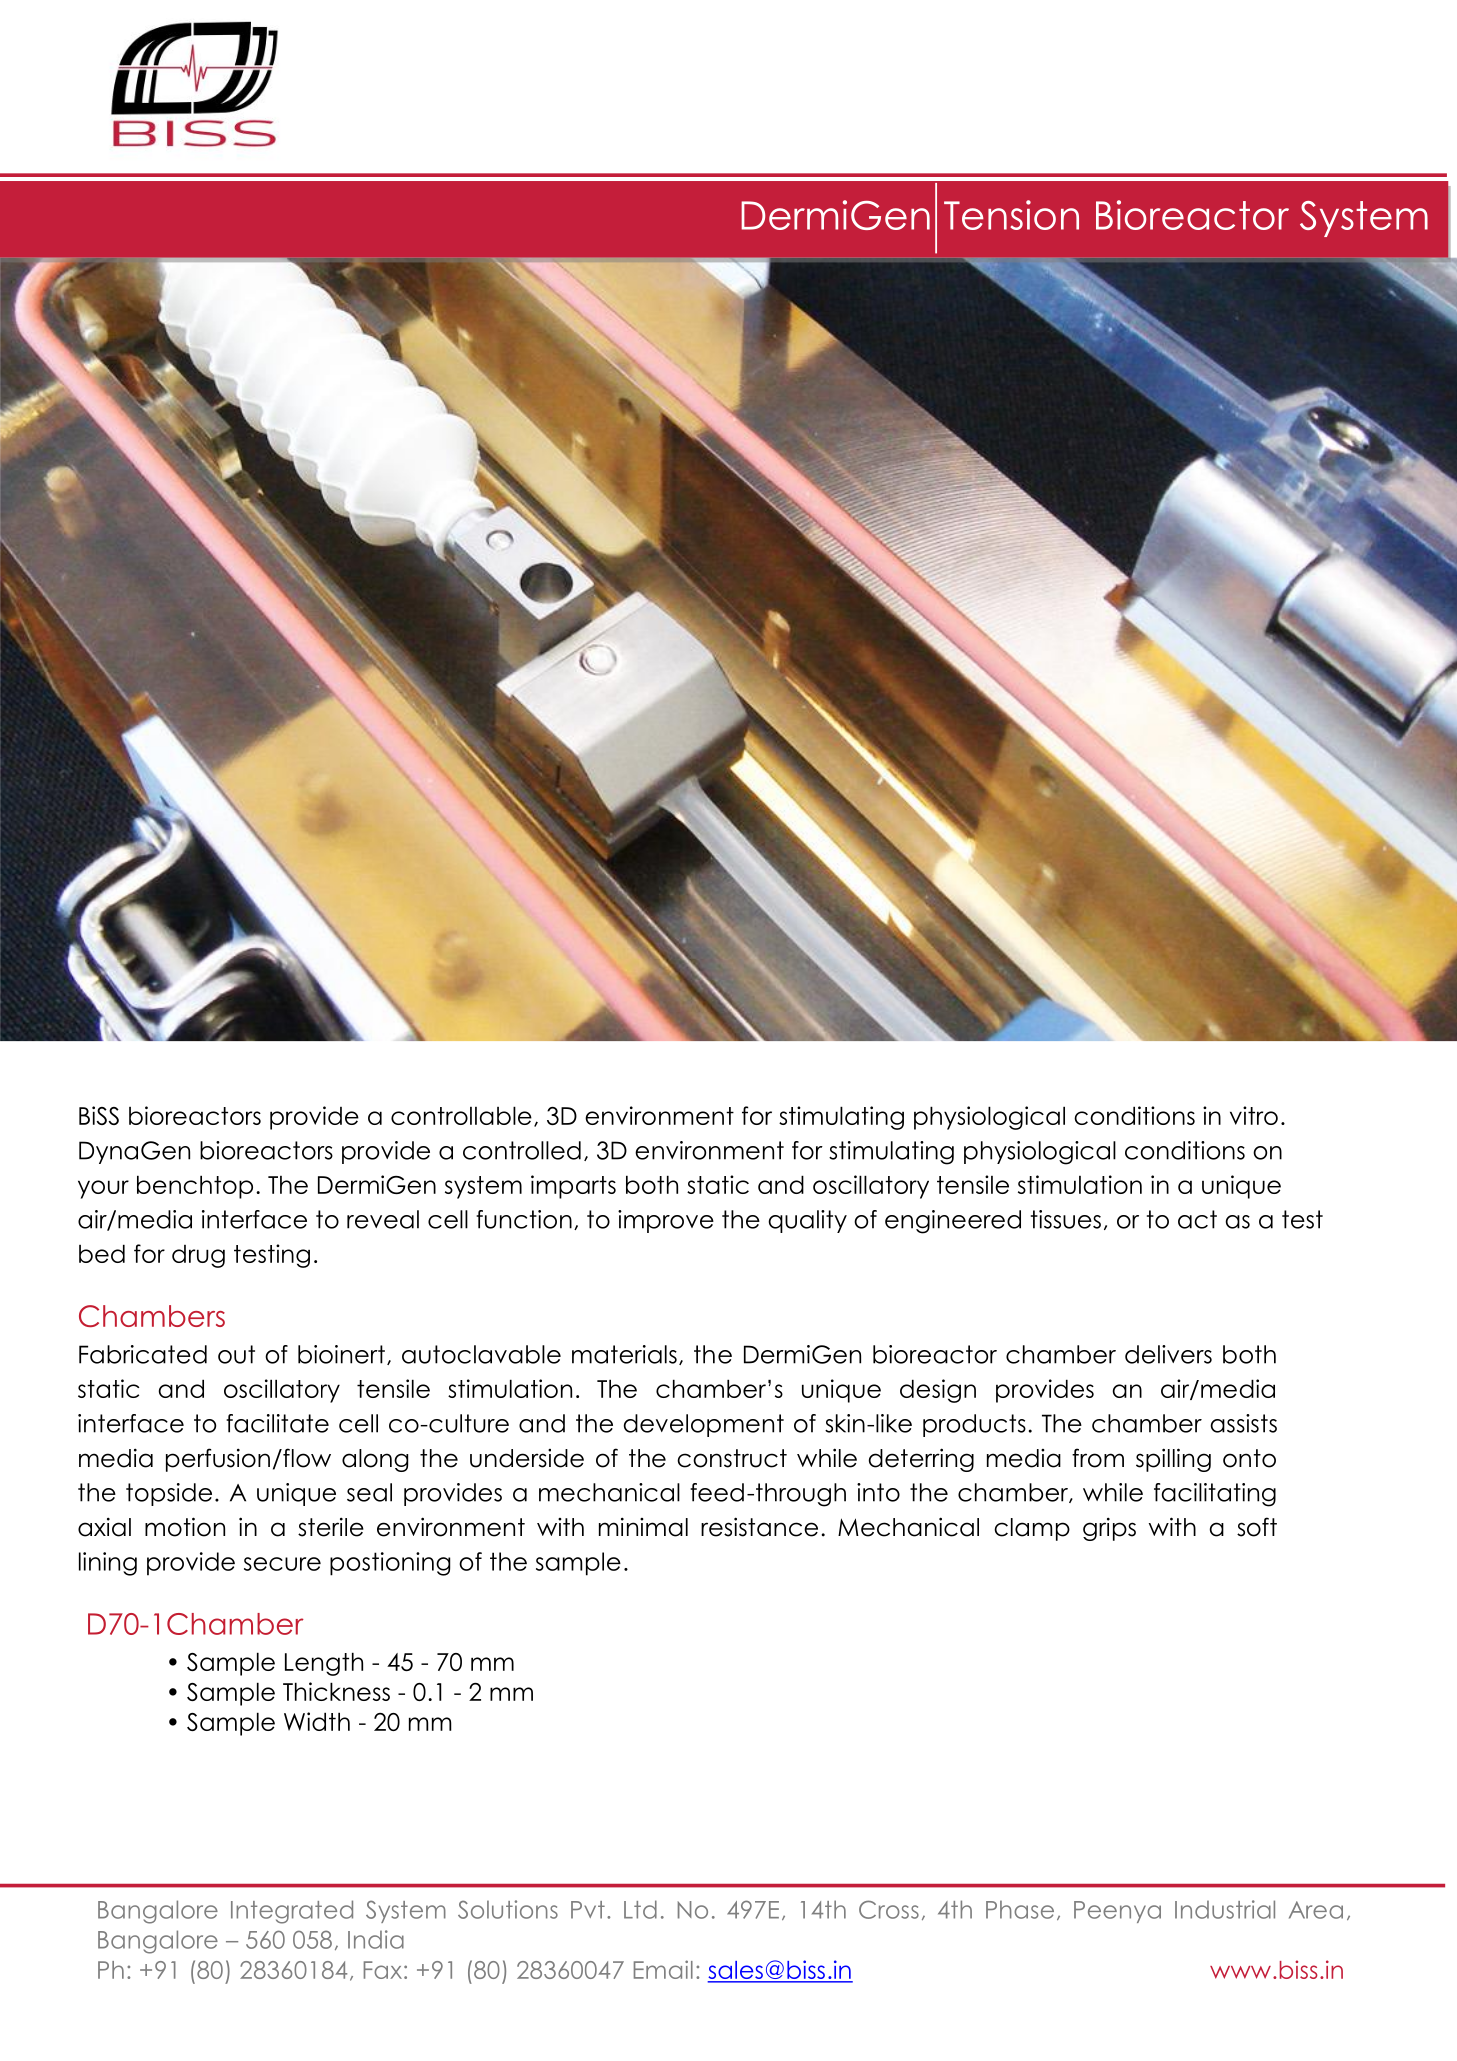  I want to click on tissues, so click(1066, 1219).
